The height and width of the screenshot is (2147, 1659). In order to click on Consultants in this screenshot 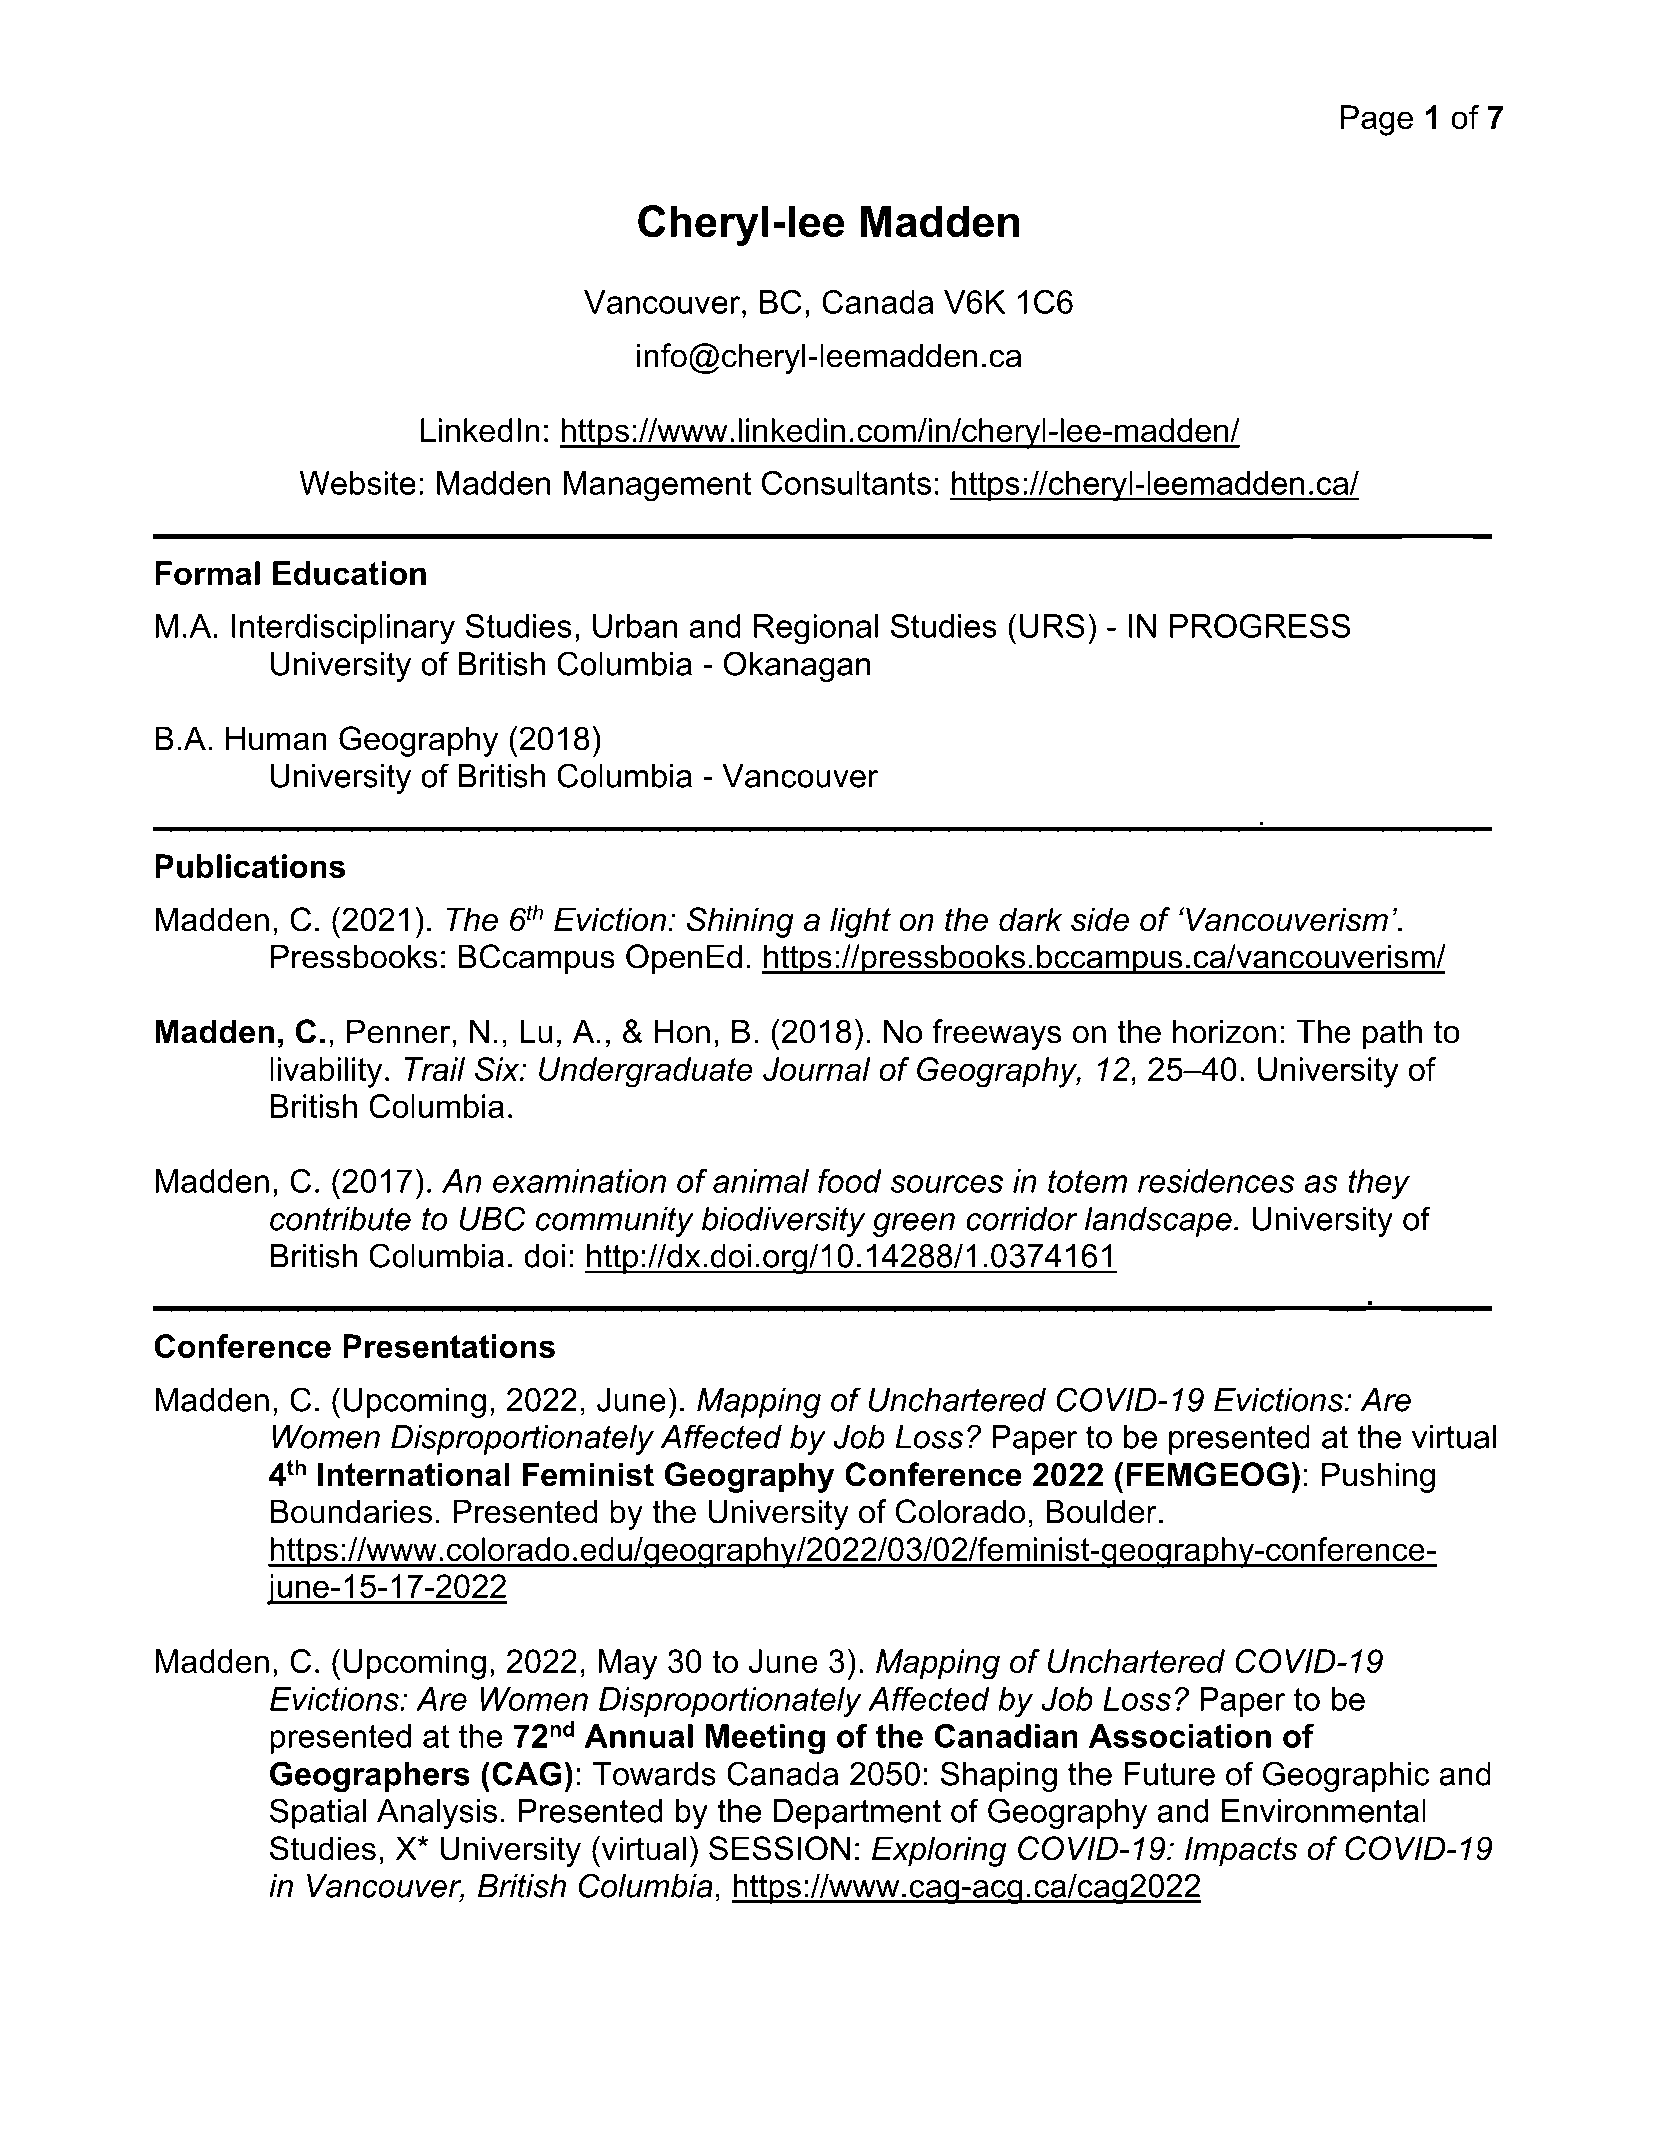, I will do `click(846, 483)`.
